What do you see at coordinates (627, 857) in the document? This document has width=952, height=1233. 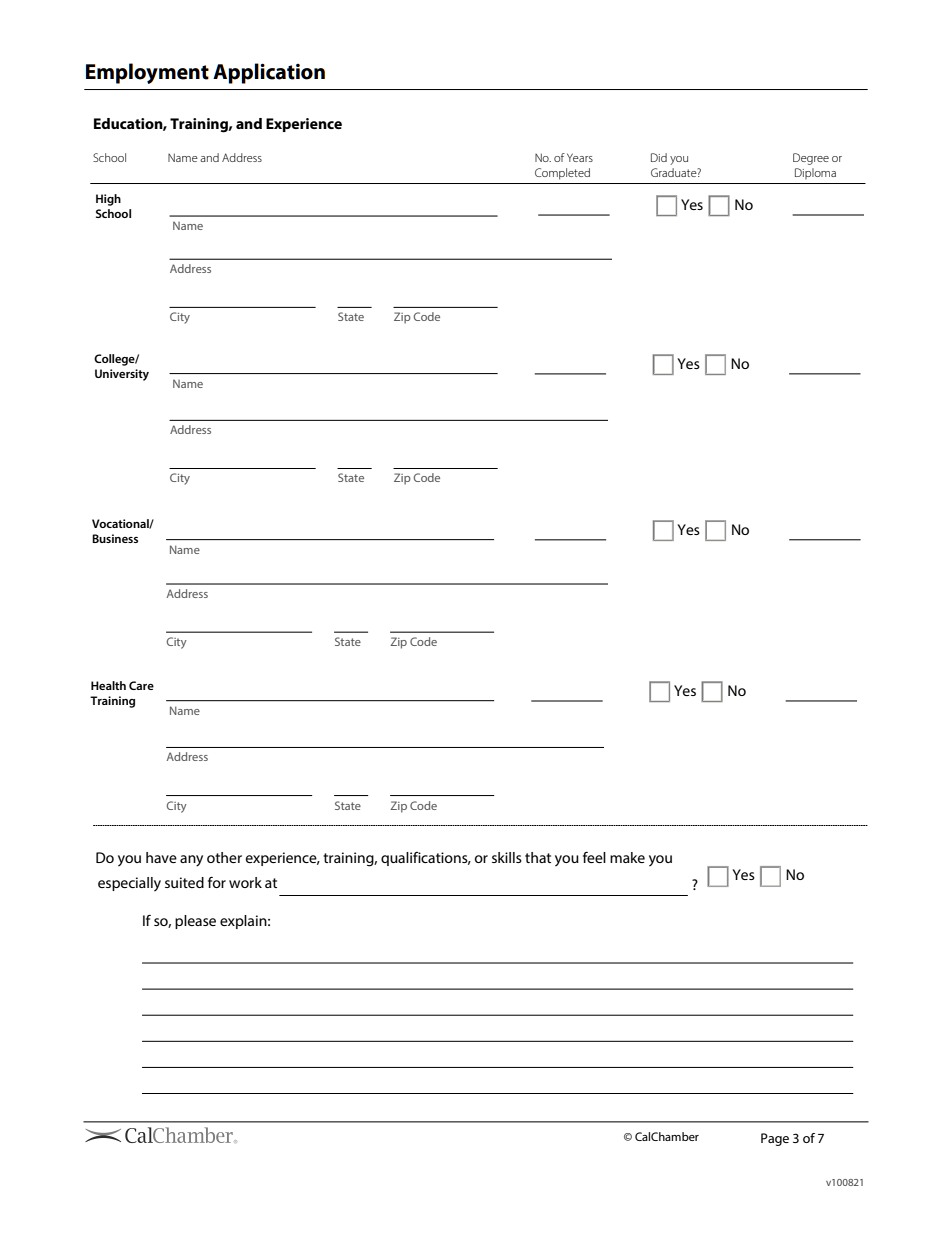 I see `make` at bounding box center [627, 857].
